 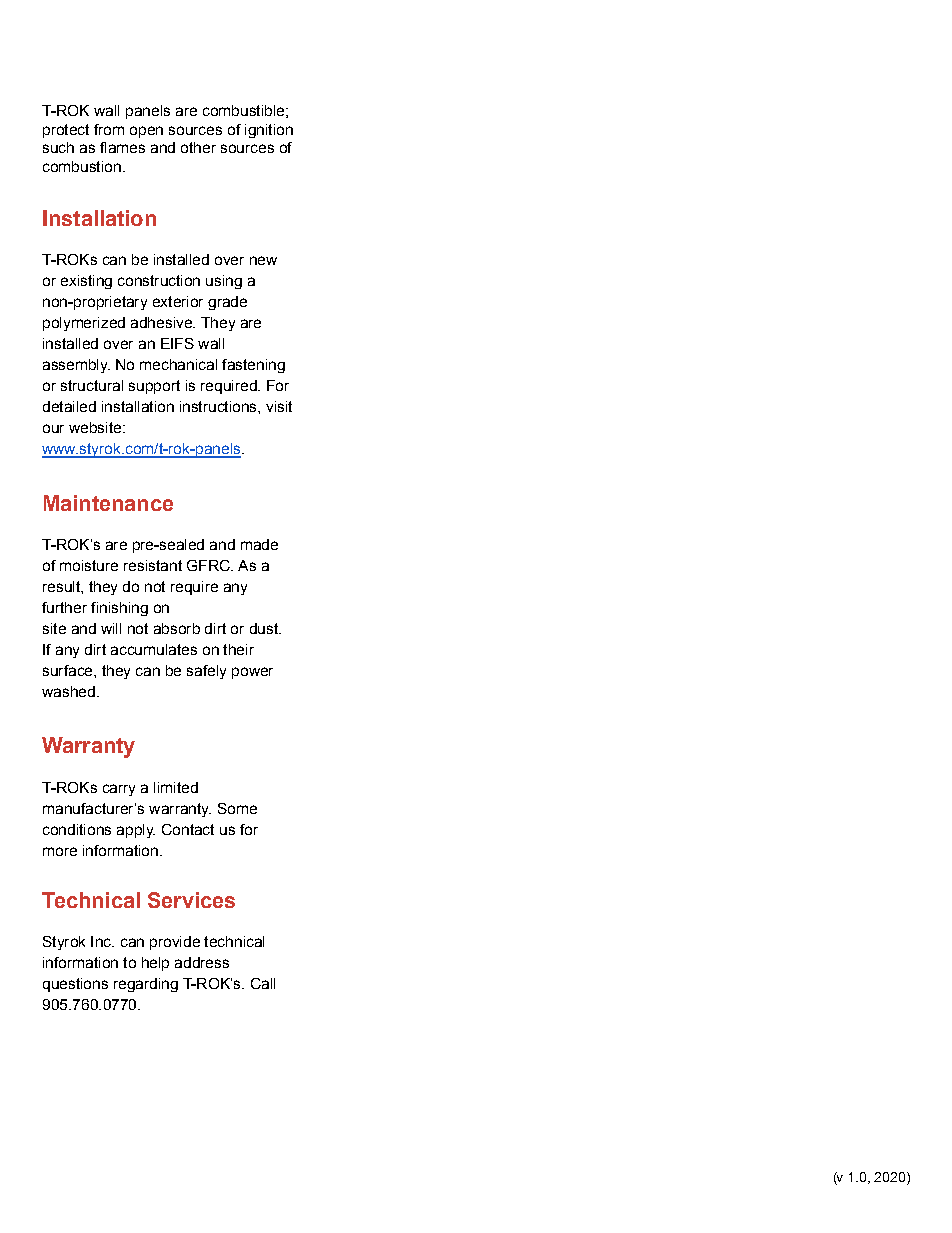 What do you see at coordinates (77, 829) in the page?
I see `conditions` at bounding box center [77, 829].
